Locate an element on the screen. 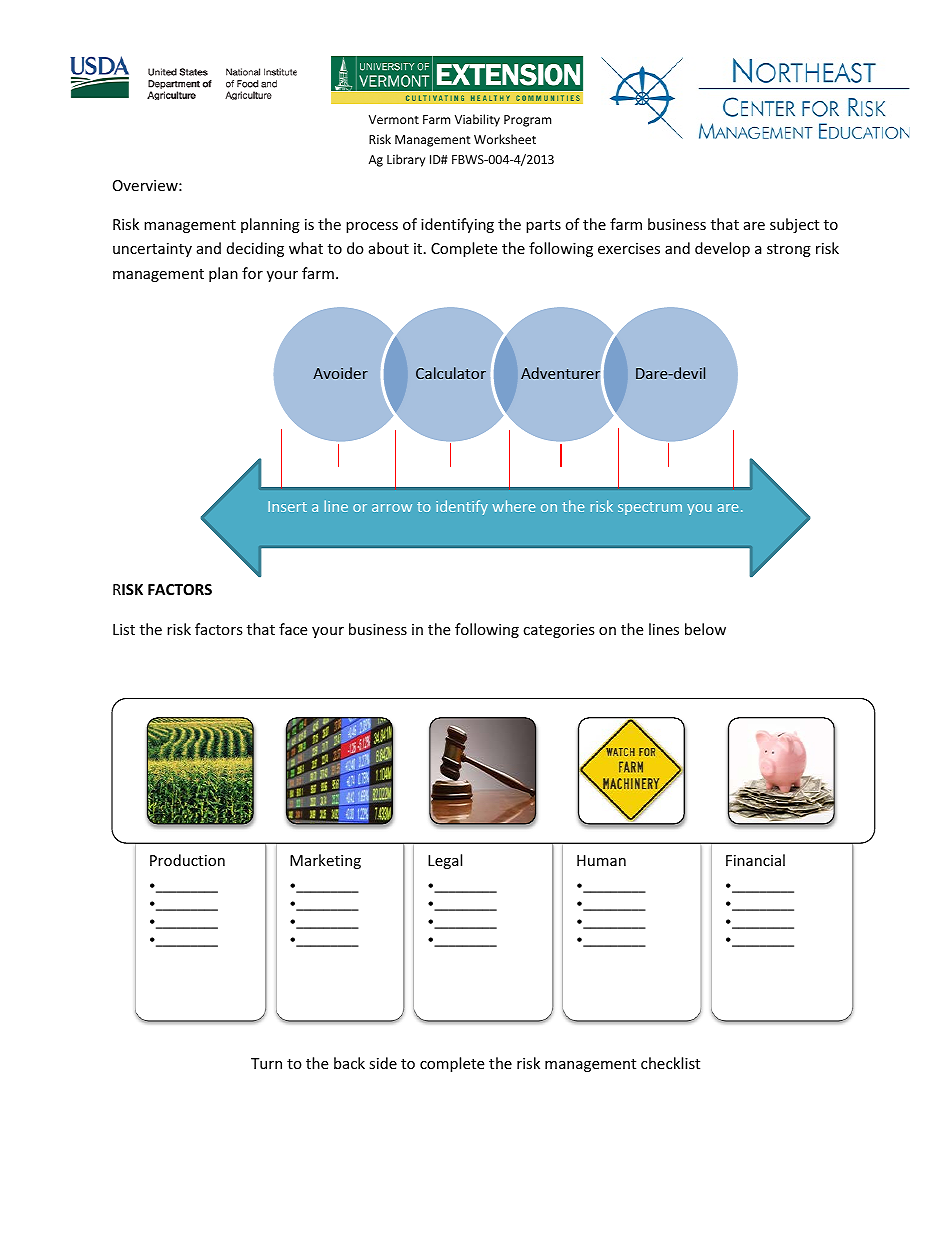  face is located at coordinates (293, 629).
